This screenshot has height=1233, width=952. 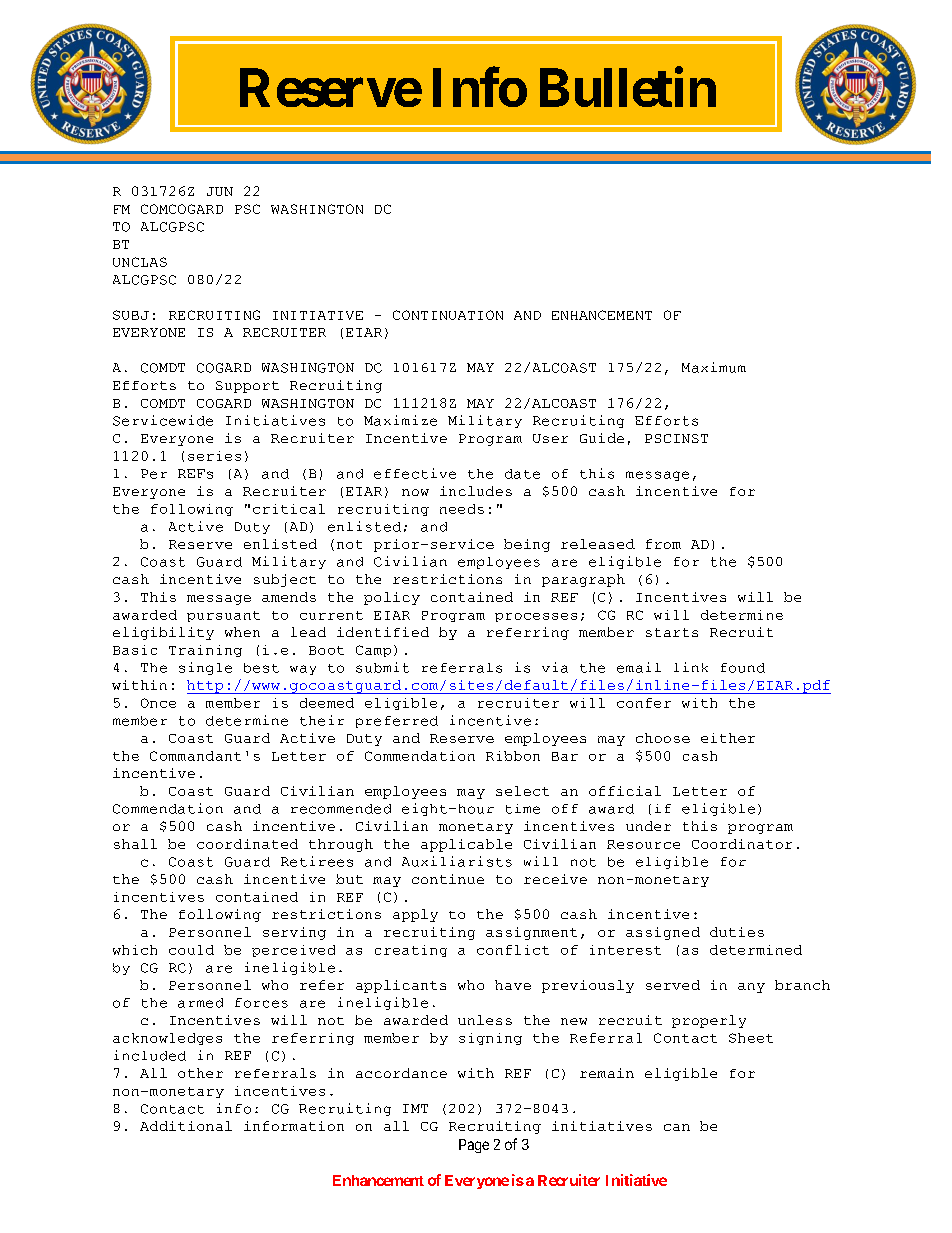 I want to click on Page, so click(x=474, y=1146).
